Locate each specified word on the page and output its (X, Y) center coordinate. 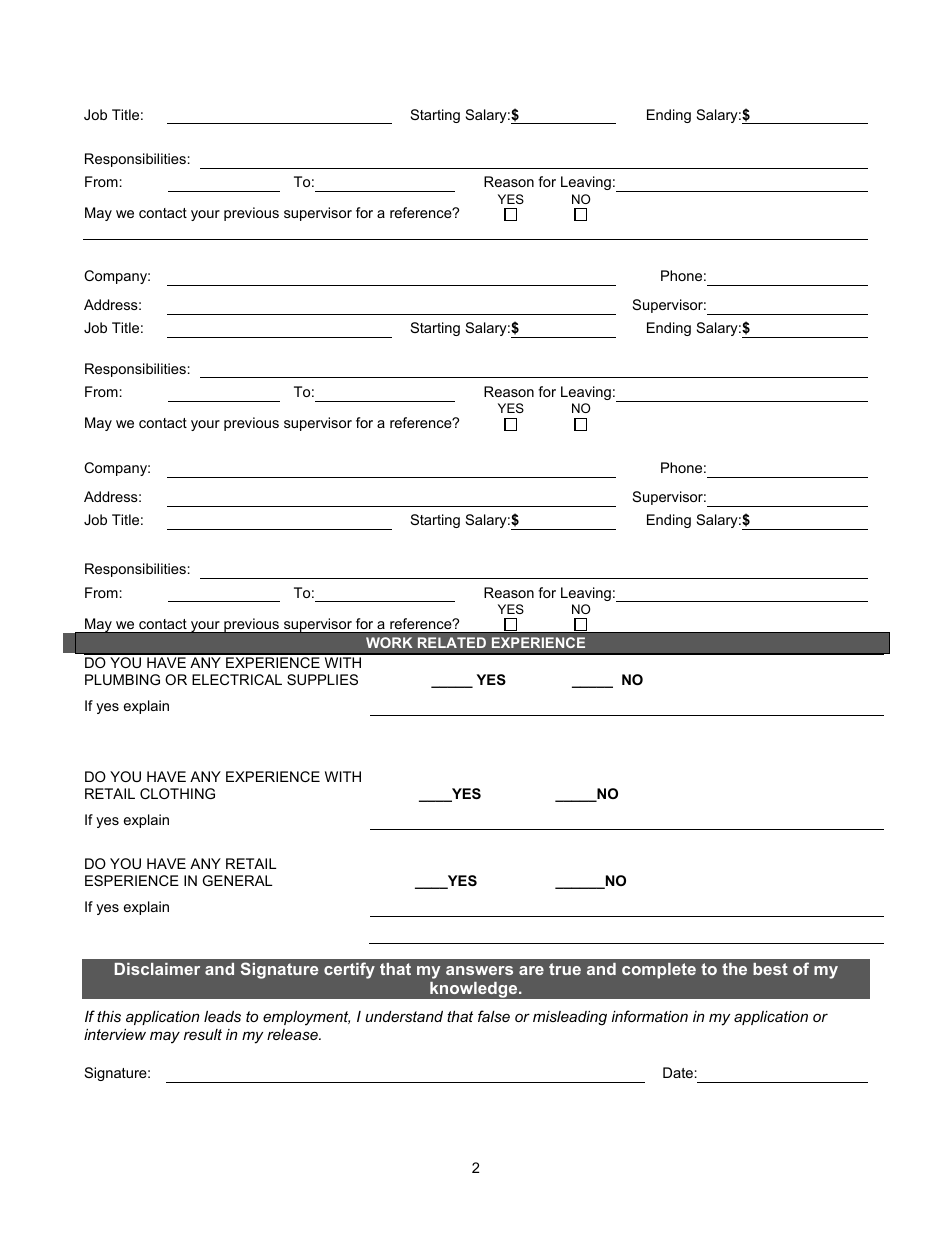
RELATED (452, 642)
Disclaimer (157, 969)
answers (479, 970)
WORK (389, 642)
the (734, 969)
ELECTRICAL (237, 679)
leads (222, 1016)
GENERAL (237, 880)
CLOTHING (177, 793)
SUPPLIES (322, 679)
